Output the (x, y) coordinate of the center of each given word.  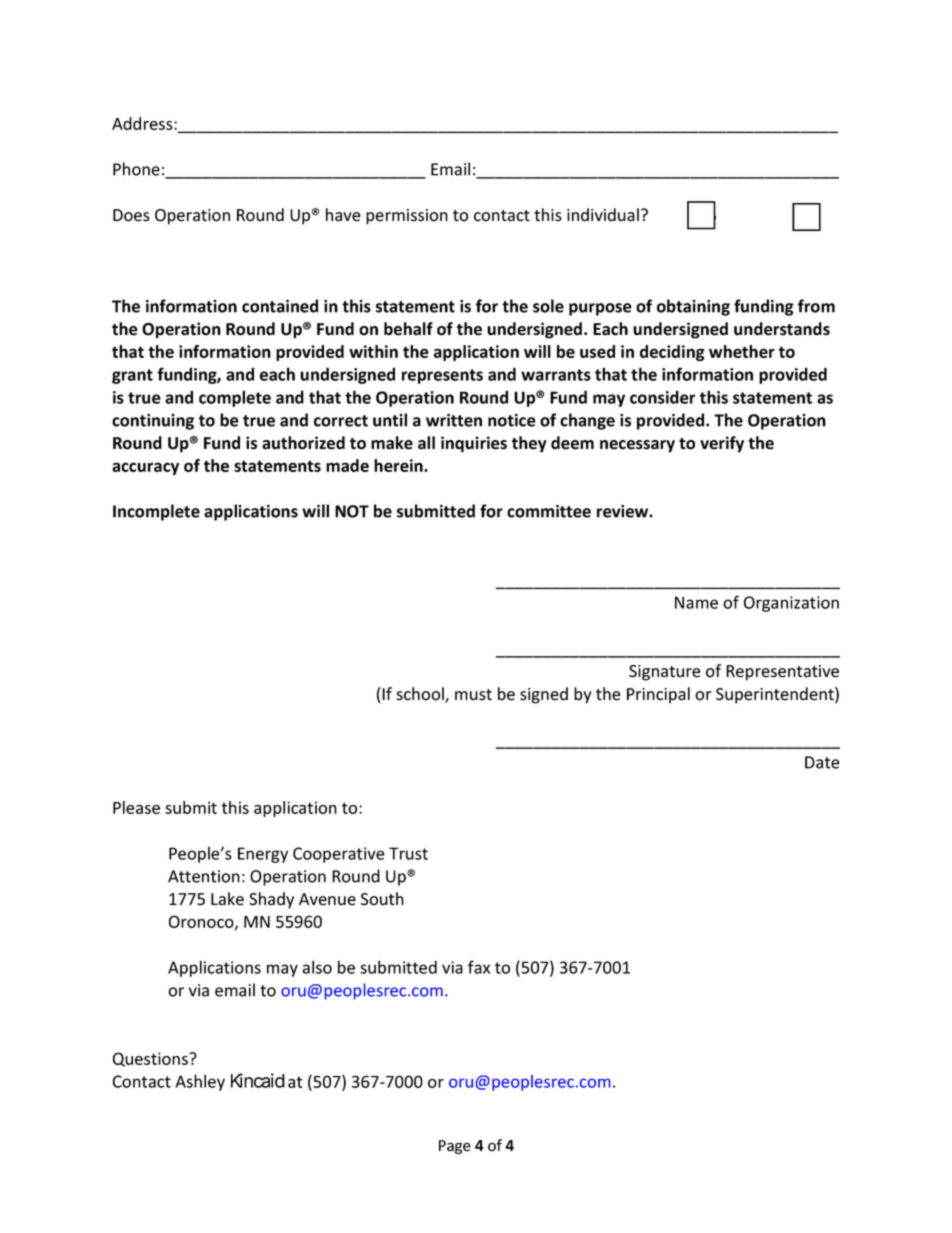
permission (407, 217)
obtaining (693, 307)
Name (696, 602)
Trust (408, 853)
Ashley (200, 1082)
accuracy (145, 468)
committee (549, 511)
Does (131, 215)
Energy (263, 855)
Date (822, 762)
